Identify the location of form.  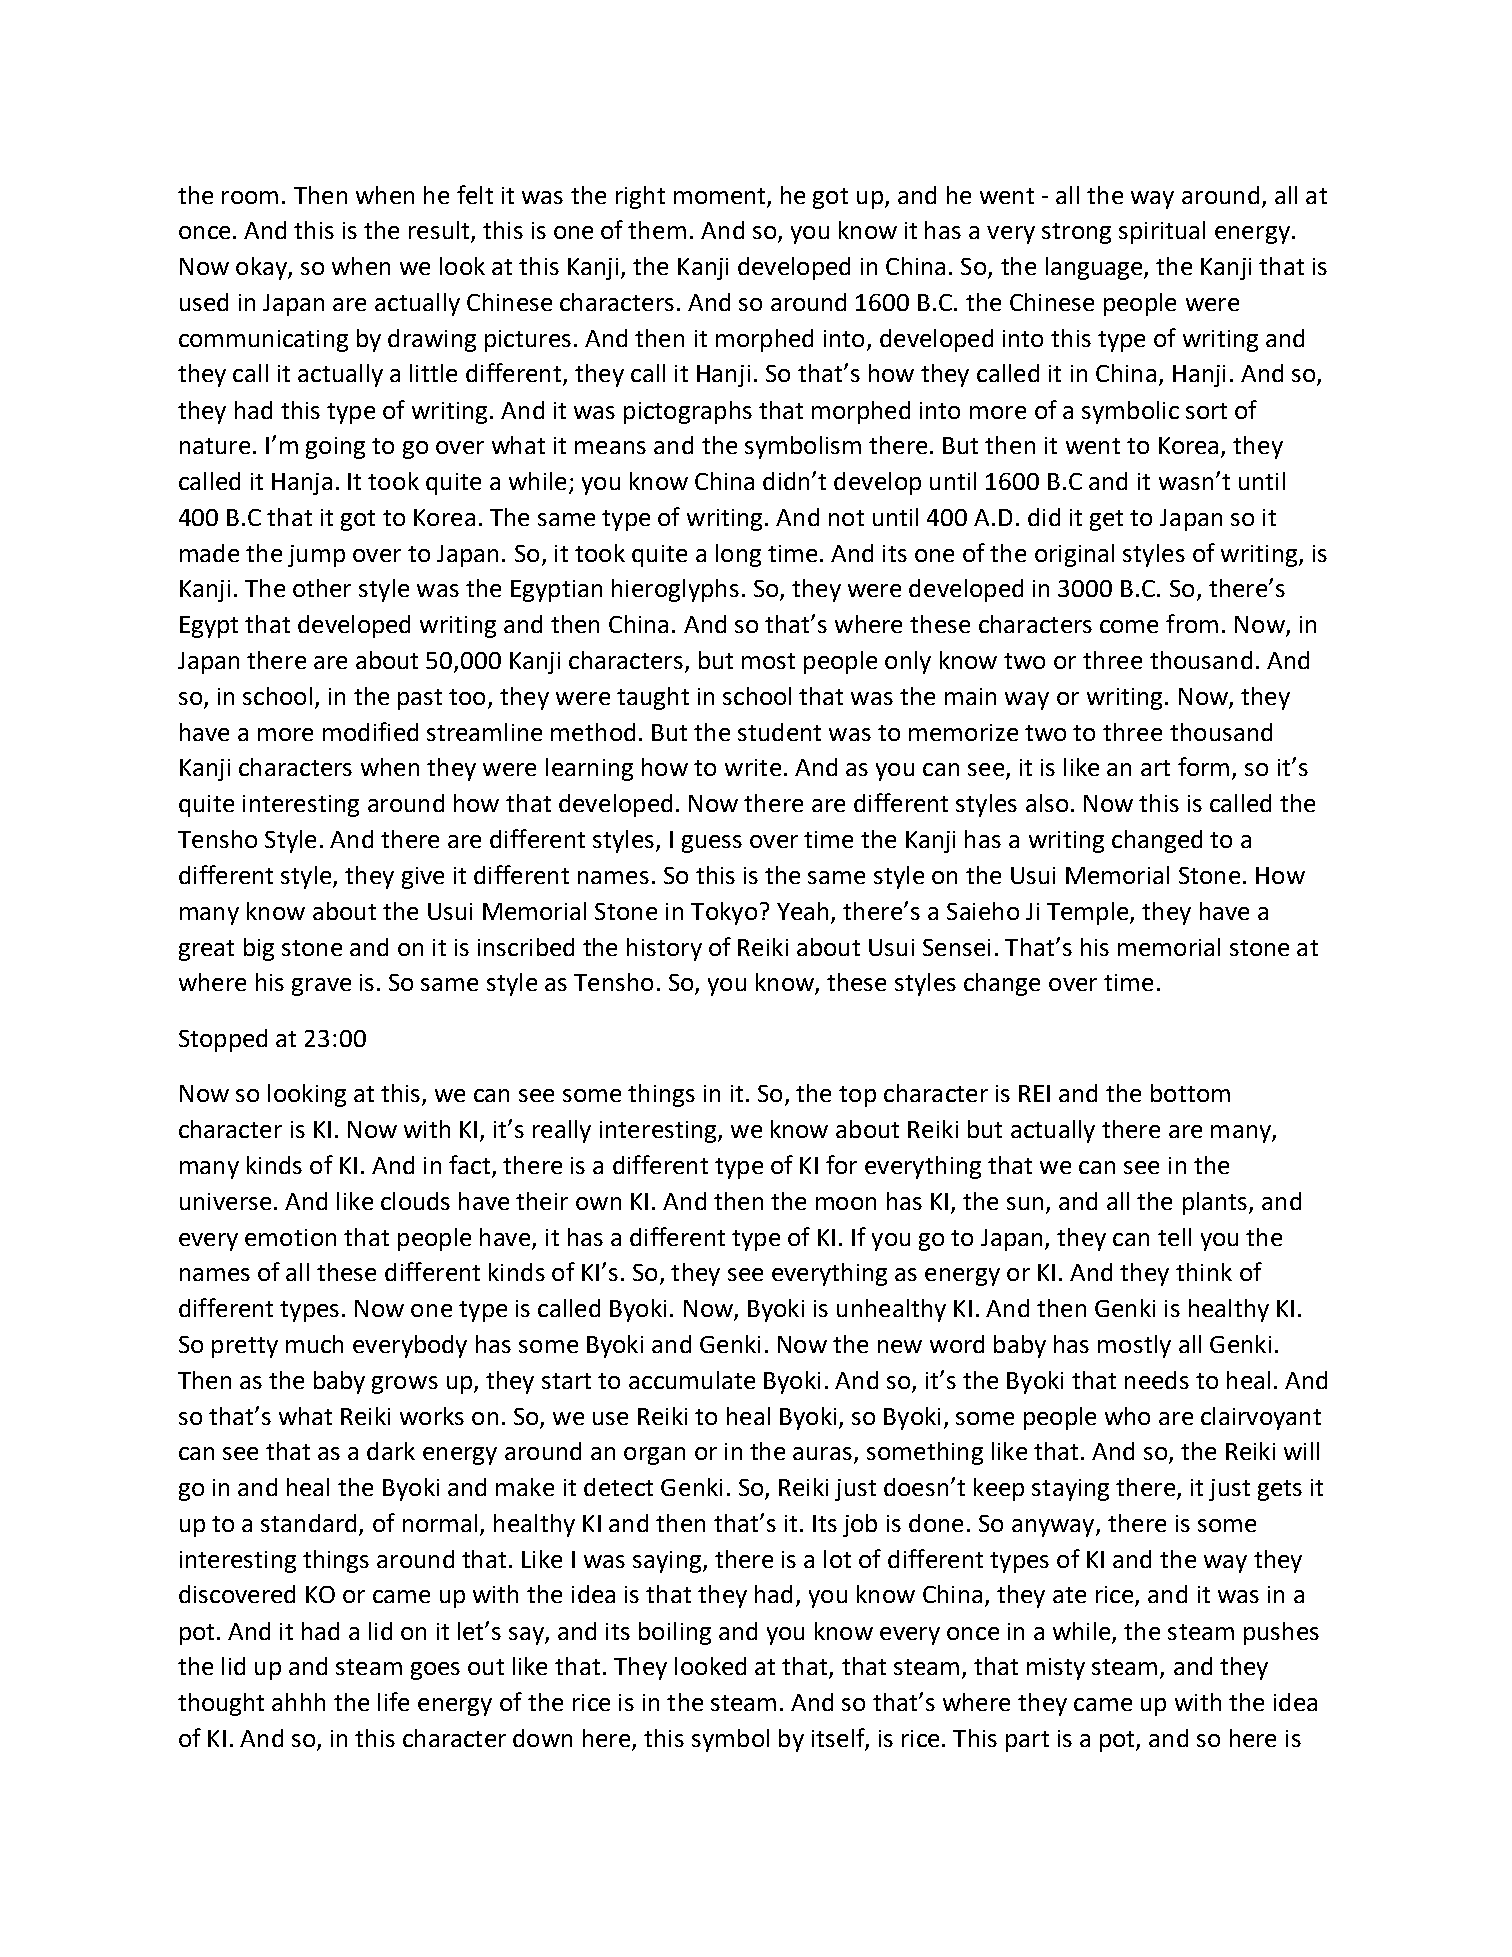
(1203, 766).
